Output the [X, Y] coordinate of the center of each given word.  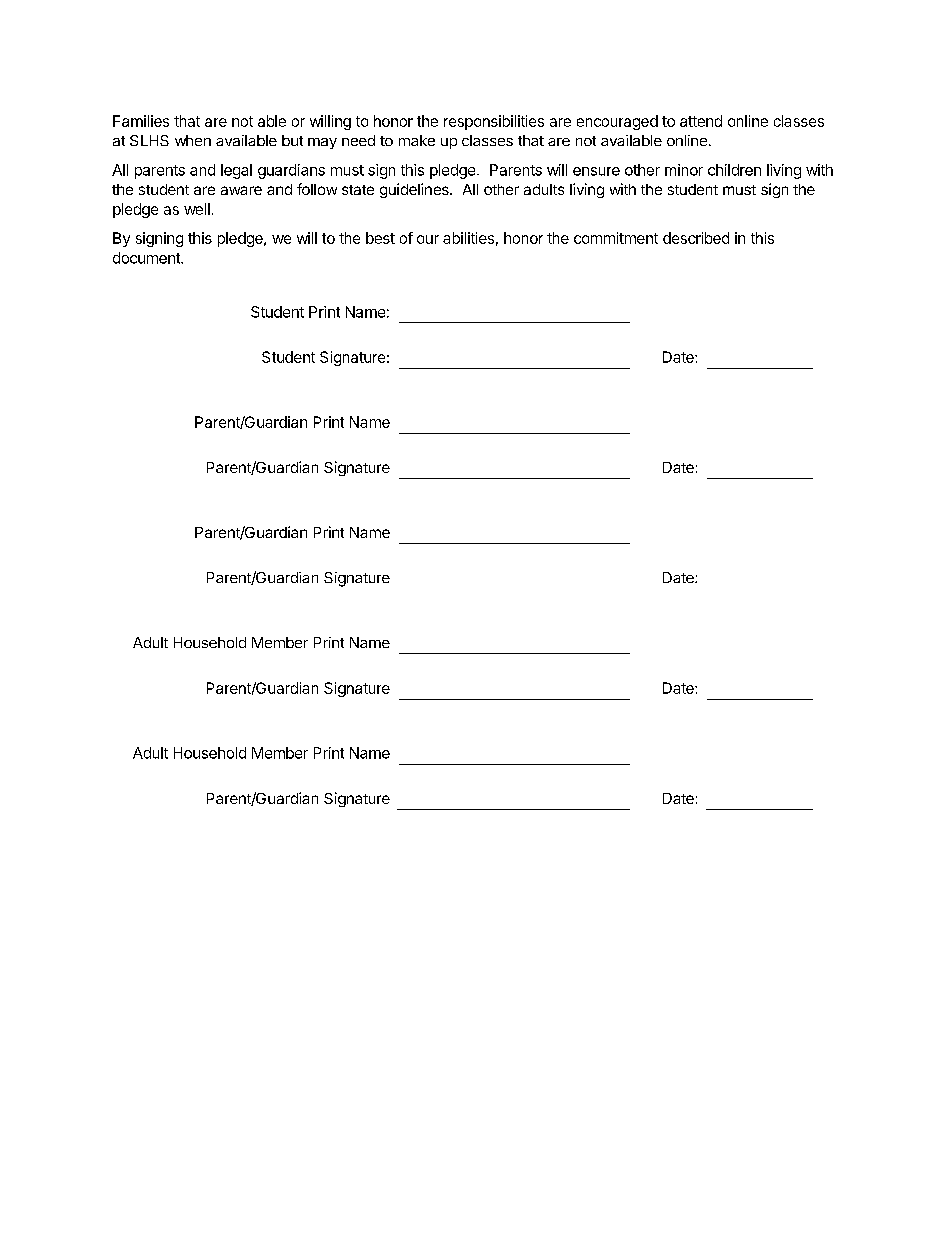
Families [141, 121]
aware [241, 190]
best [380, 238]
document [147, 258]
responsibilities [494, 122]
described [696, 238]
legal [236, 171]
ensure [596, 171]
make [417, 140]
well [197, 209]
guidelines [415, 190]
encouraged [617, 122]
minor [684, 170]
